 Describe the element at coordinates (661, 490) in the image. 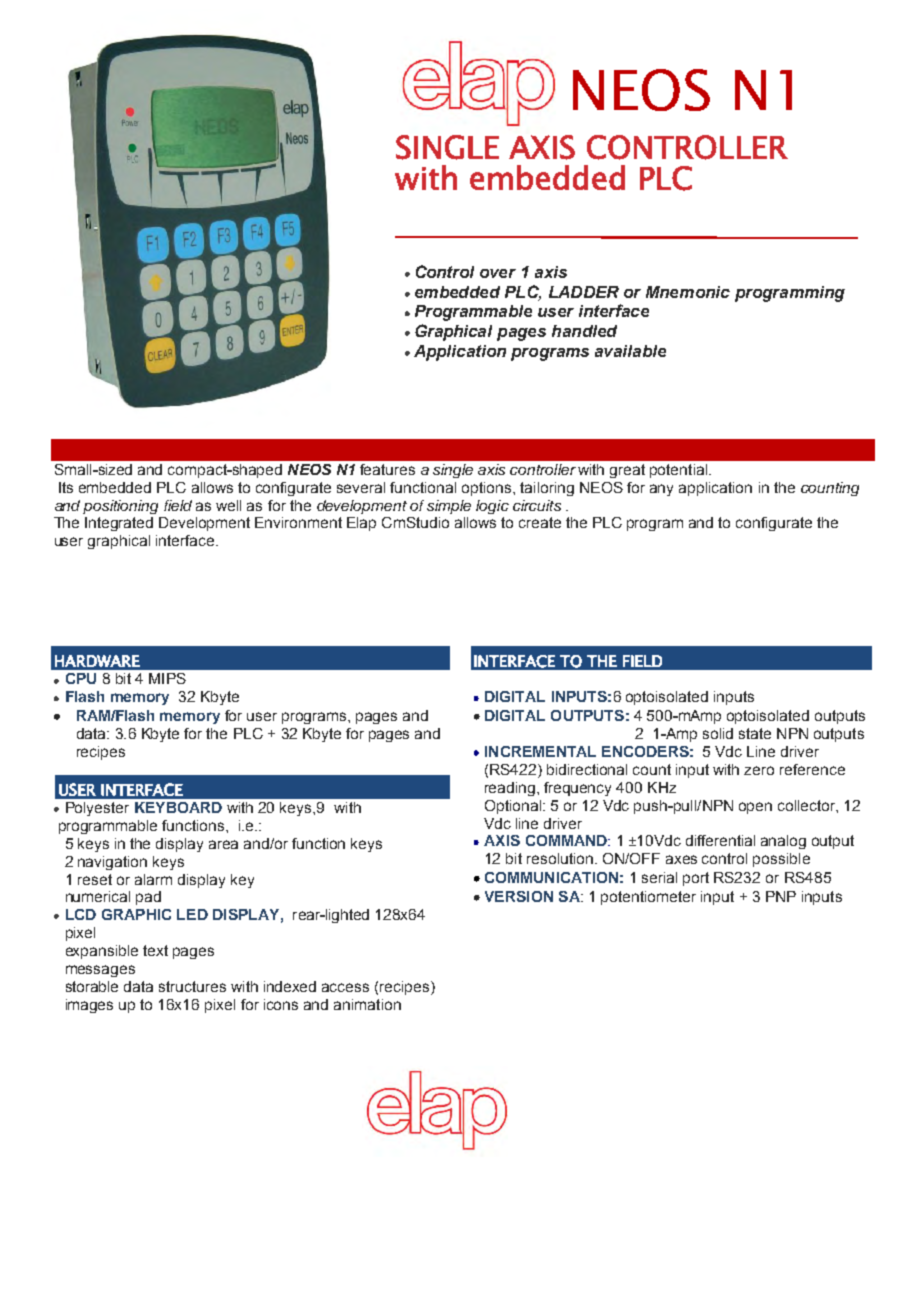

I see `any` at that location.
